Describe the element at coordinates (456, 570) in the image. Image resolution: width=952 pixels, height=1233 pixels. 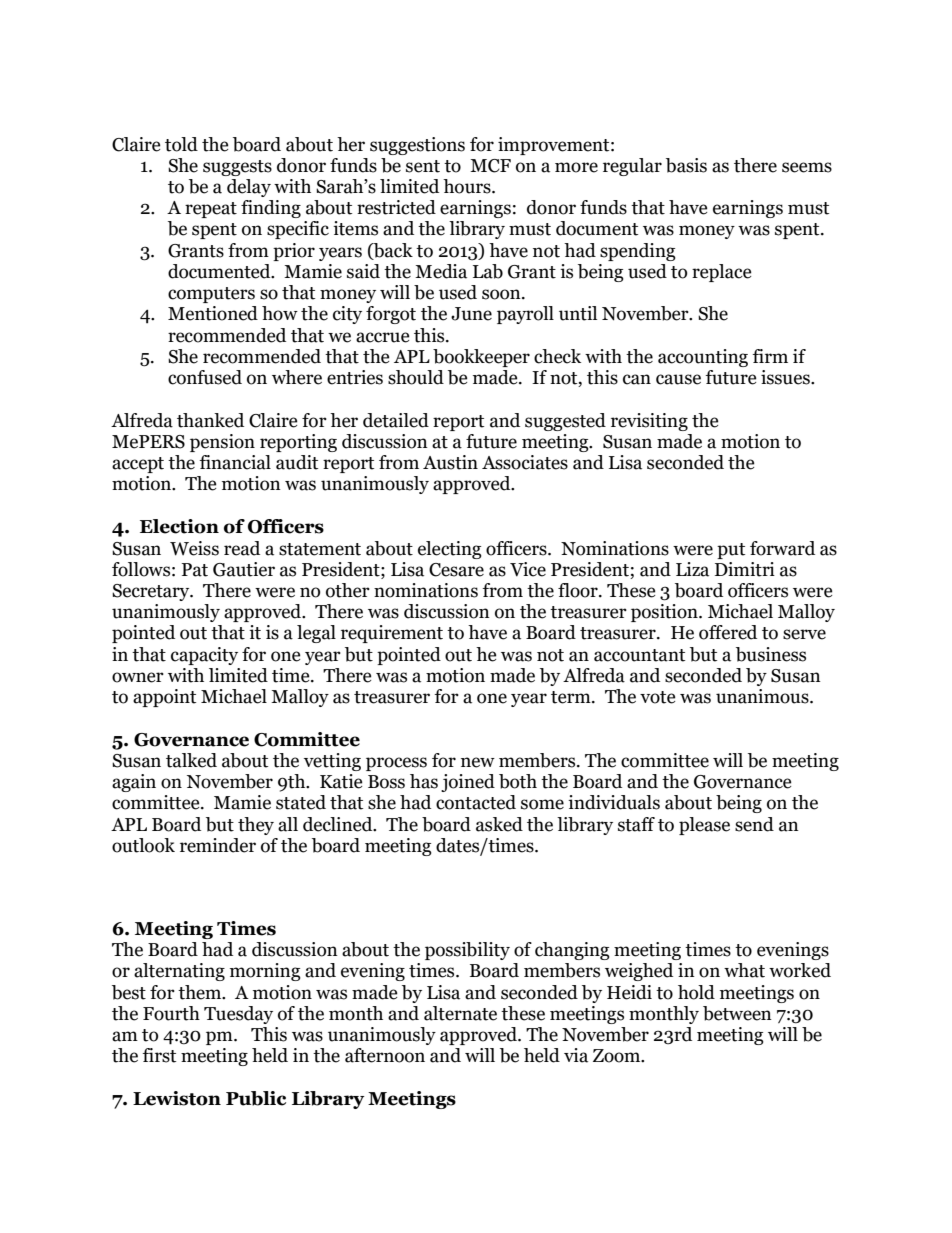
I see `Cesare` at that location.
